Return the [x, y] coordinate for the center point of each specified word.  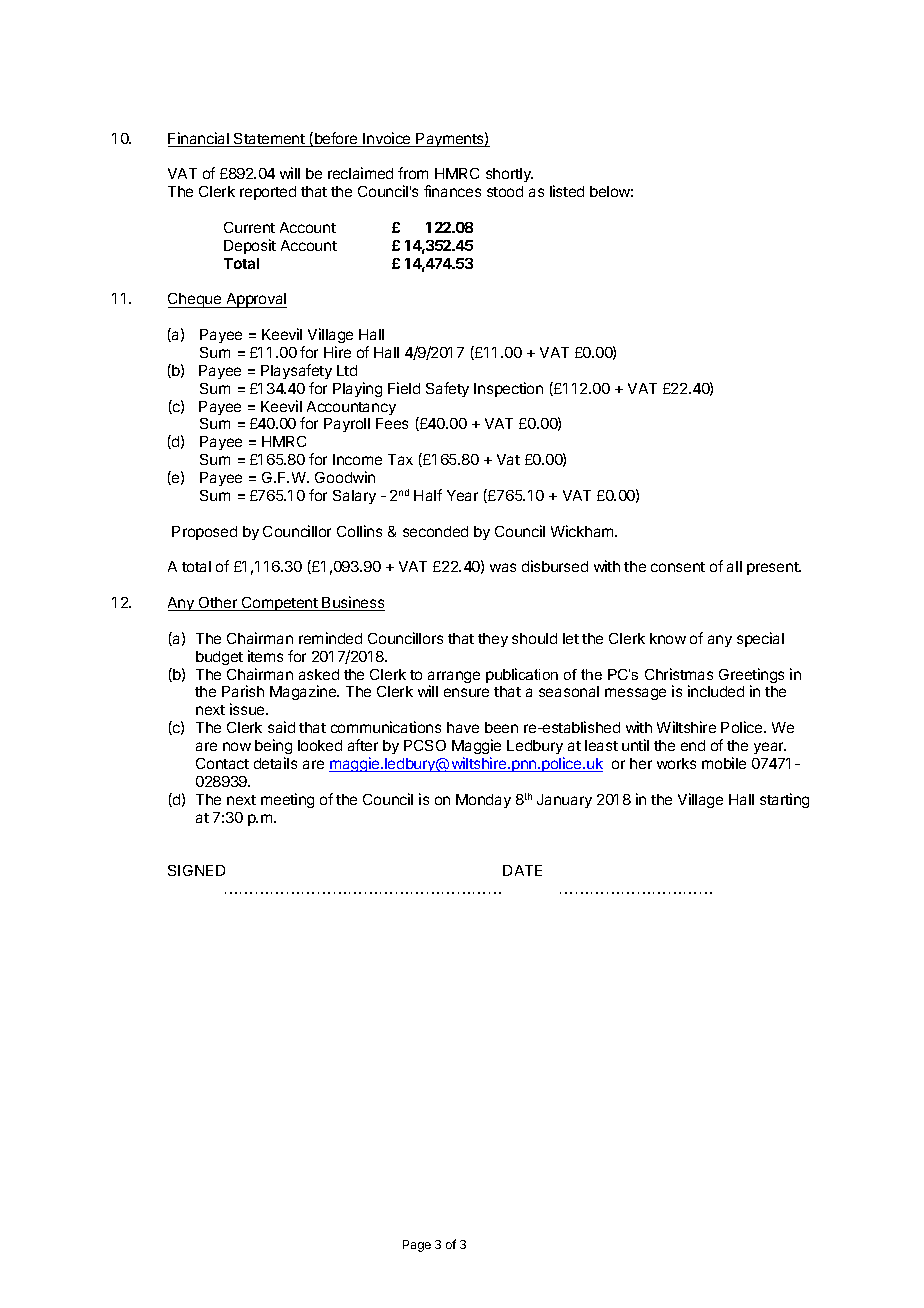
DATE [522, 870]
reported [268, 193]
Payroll [347, 425]
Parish [243, 691]
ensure [466, 692]
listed [567, 191]
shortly [509, 175]
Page [417, 1246]
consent [678, 567]
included [716, 691]
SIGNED [196, 870]
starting [784, 800]
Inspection [508, 389]
